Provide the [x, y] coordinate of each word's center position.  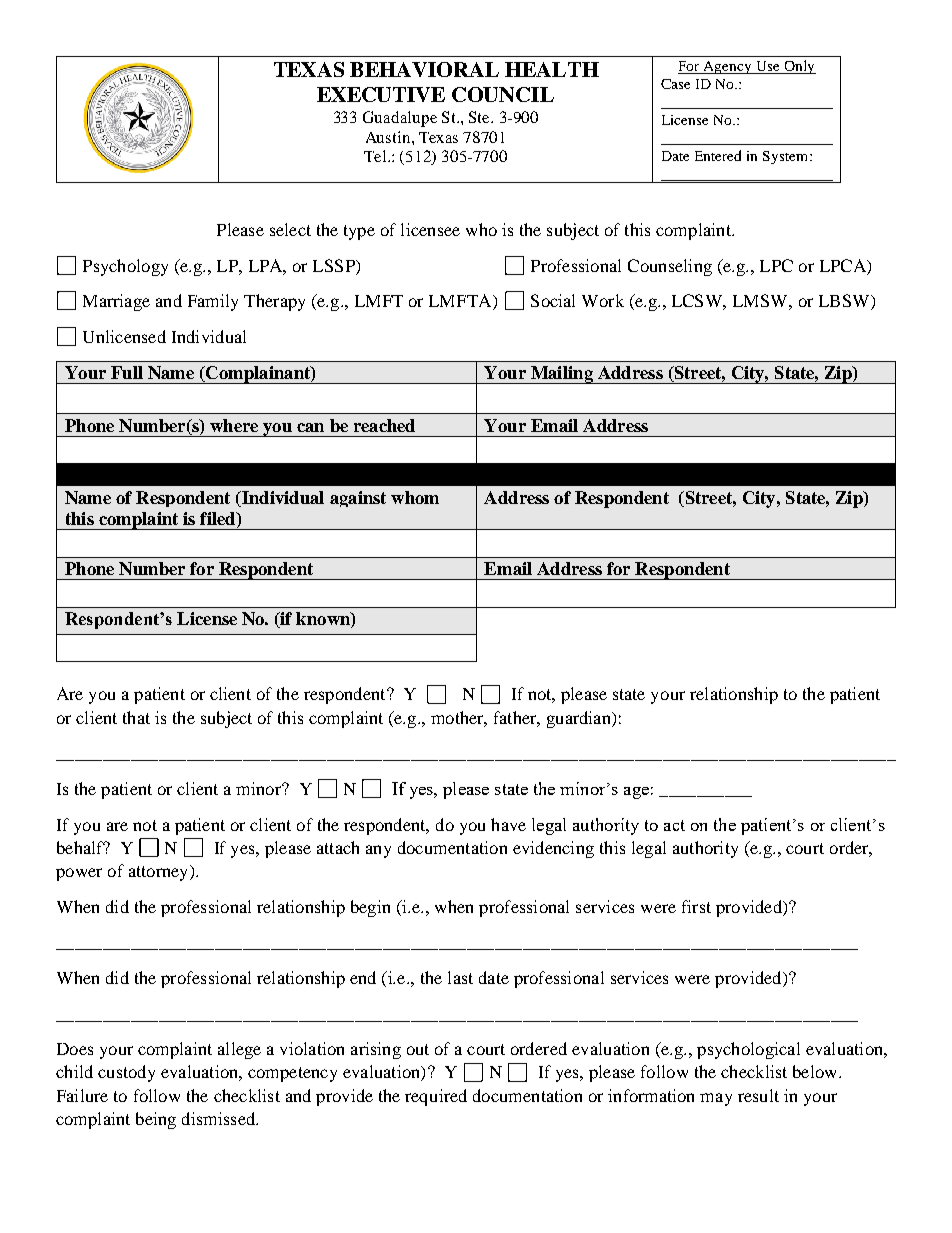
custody [126, 1073]
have [508, 824]
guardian [580, 719]
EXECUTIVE [381, 94]
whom [415, 497]
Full [127, 372]
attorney [160, 873]
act [674, 825]
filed [219, 520]
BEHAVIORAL [424, 69]
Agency [728, 67]
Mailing [561, 375]
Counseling [670, 267]
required [436, 1097]
